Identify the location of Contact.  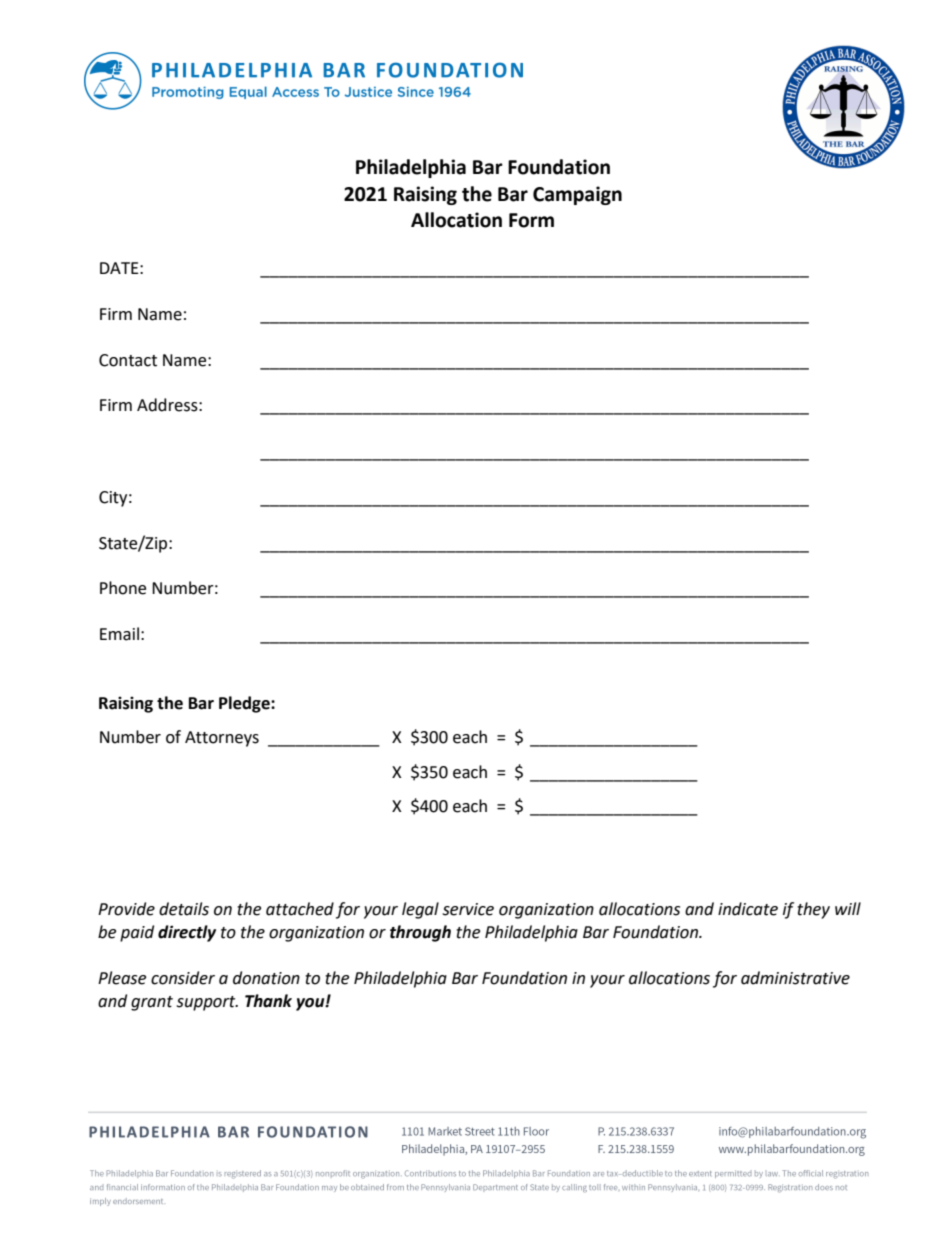
(128, 360).
